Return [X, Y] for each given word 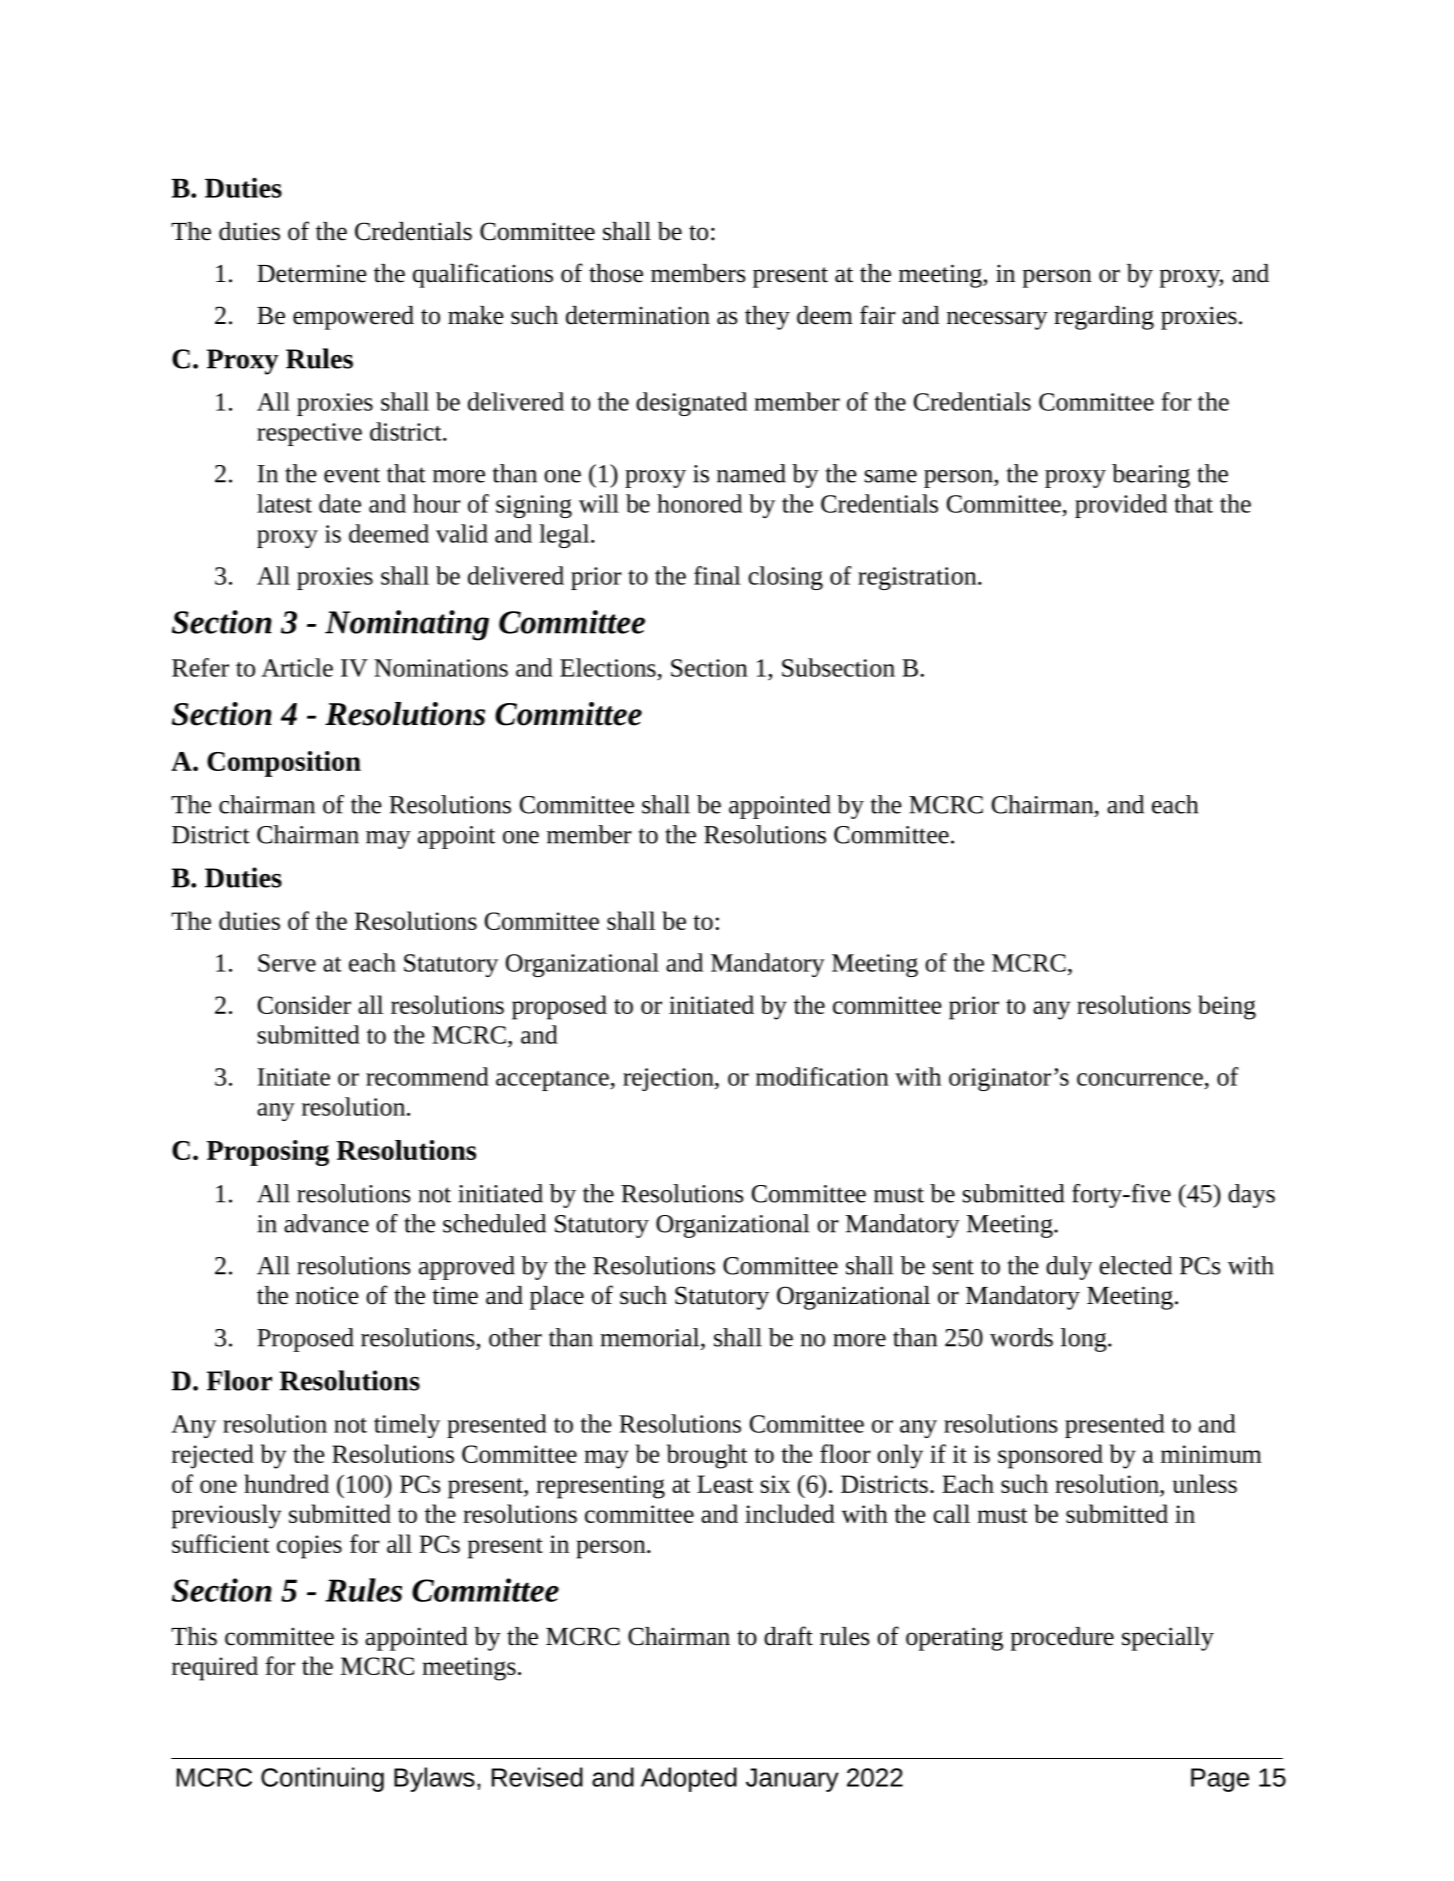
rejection [669, 1079]
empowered [353, 318]
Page [1220, 1780]
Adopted [689, 1779]
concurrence [1140, 1079]
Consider [304, 1004]
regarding [1104, 318]
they [767, 318]
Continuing [322, 1779]
